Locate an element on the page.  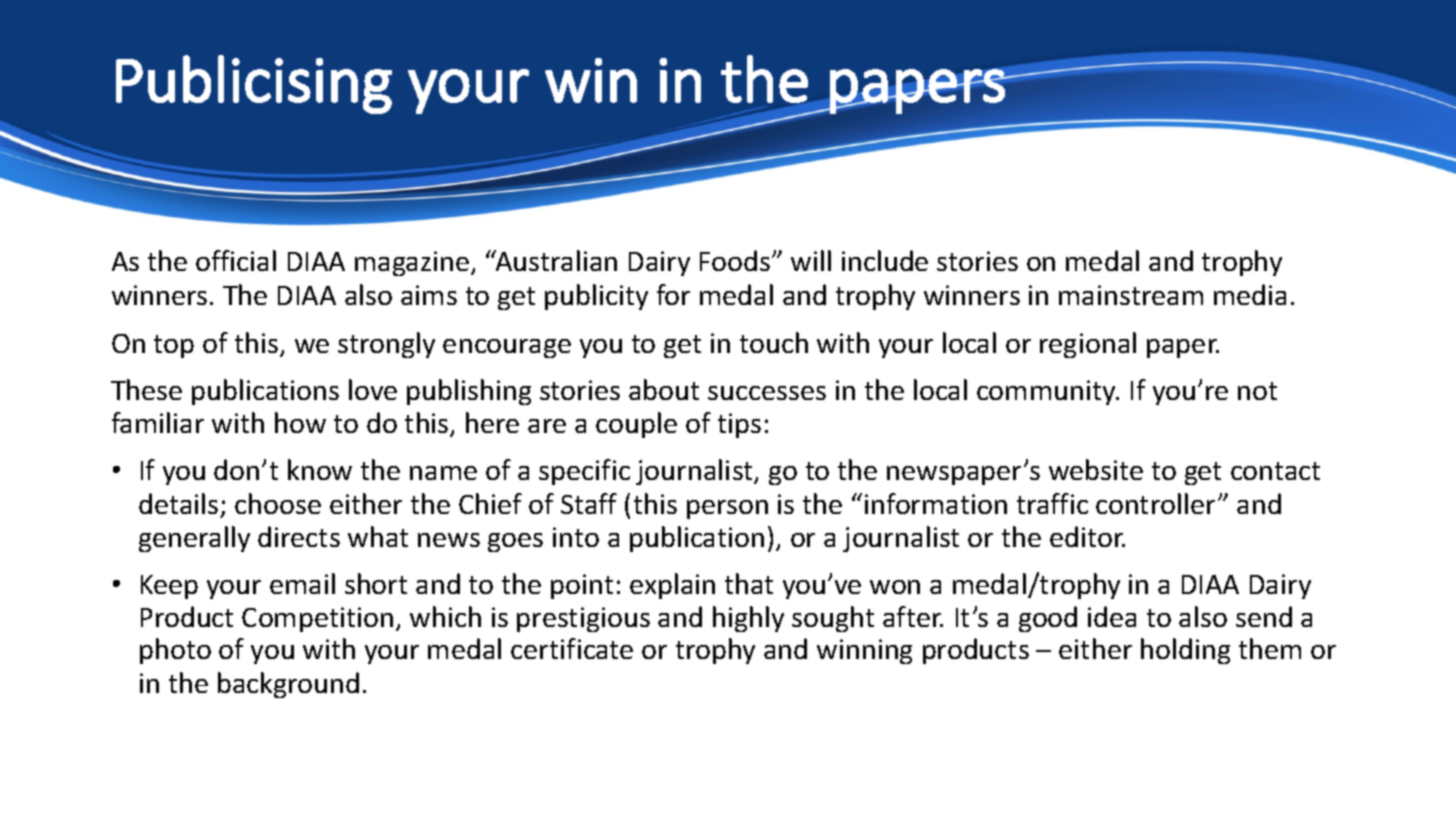
Foods is located at coordinates (735, 260).
